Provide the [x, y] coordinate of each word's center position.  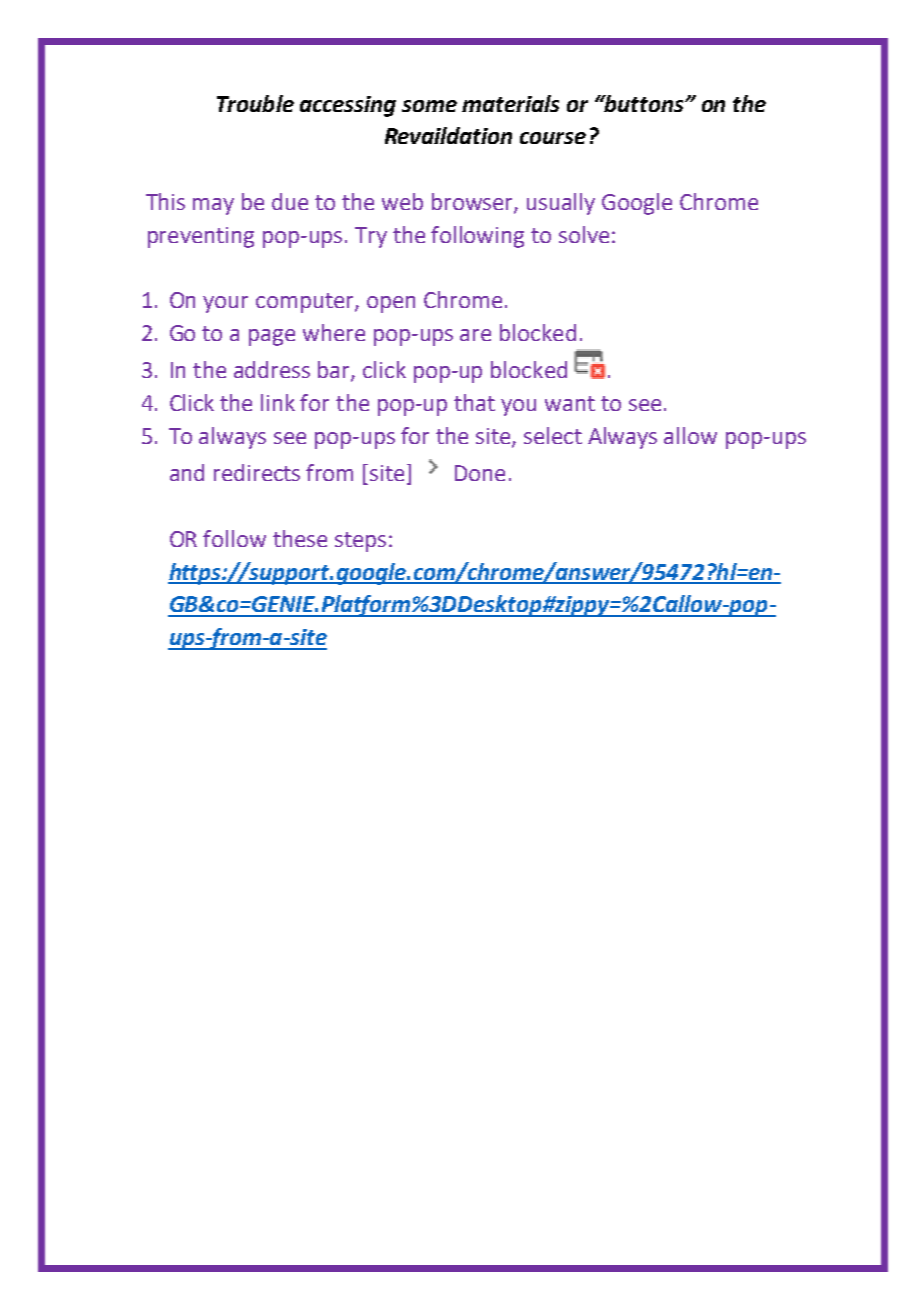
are [475, 335]
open [391, 304]
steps [360, 542]
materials [510, 103]
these [300, 538]
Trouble [255, 103]
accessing [348, 106]
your [225, 304]
